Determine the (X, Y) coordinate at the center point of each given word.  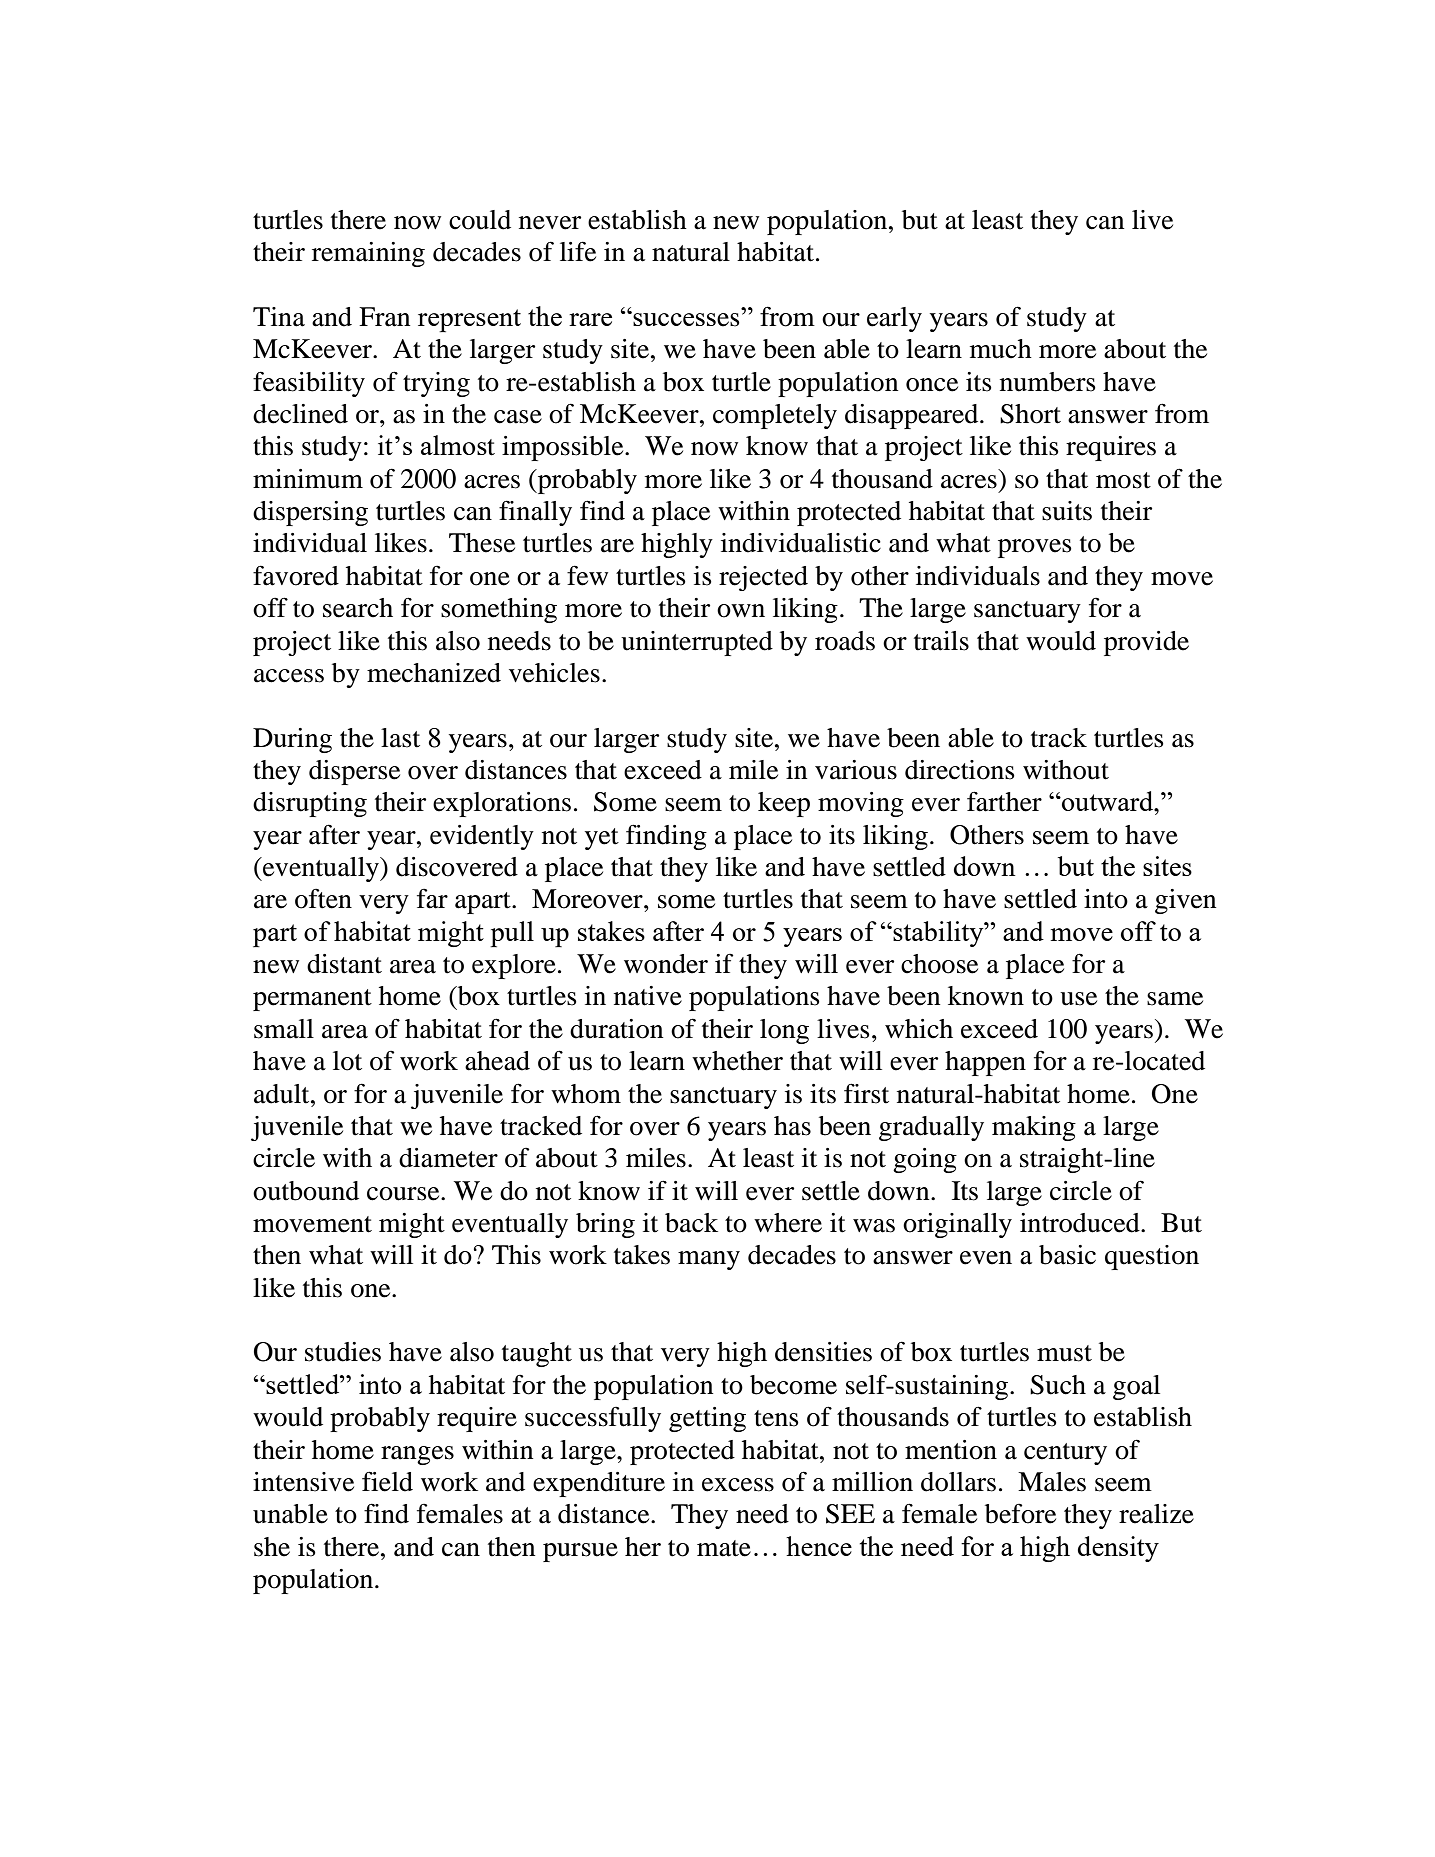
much (1001, 349)
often (323, 898)
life (578, 251)
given (1185, 901)
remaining (368, 254)
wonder (666, 964)
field (387, 1481)
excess (738, 1485)
